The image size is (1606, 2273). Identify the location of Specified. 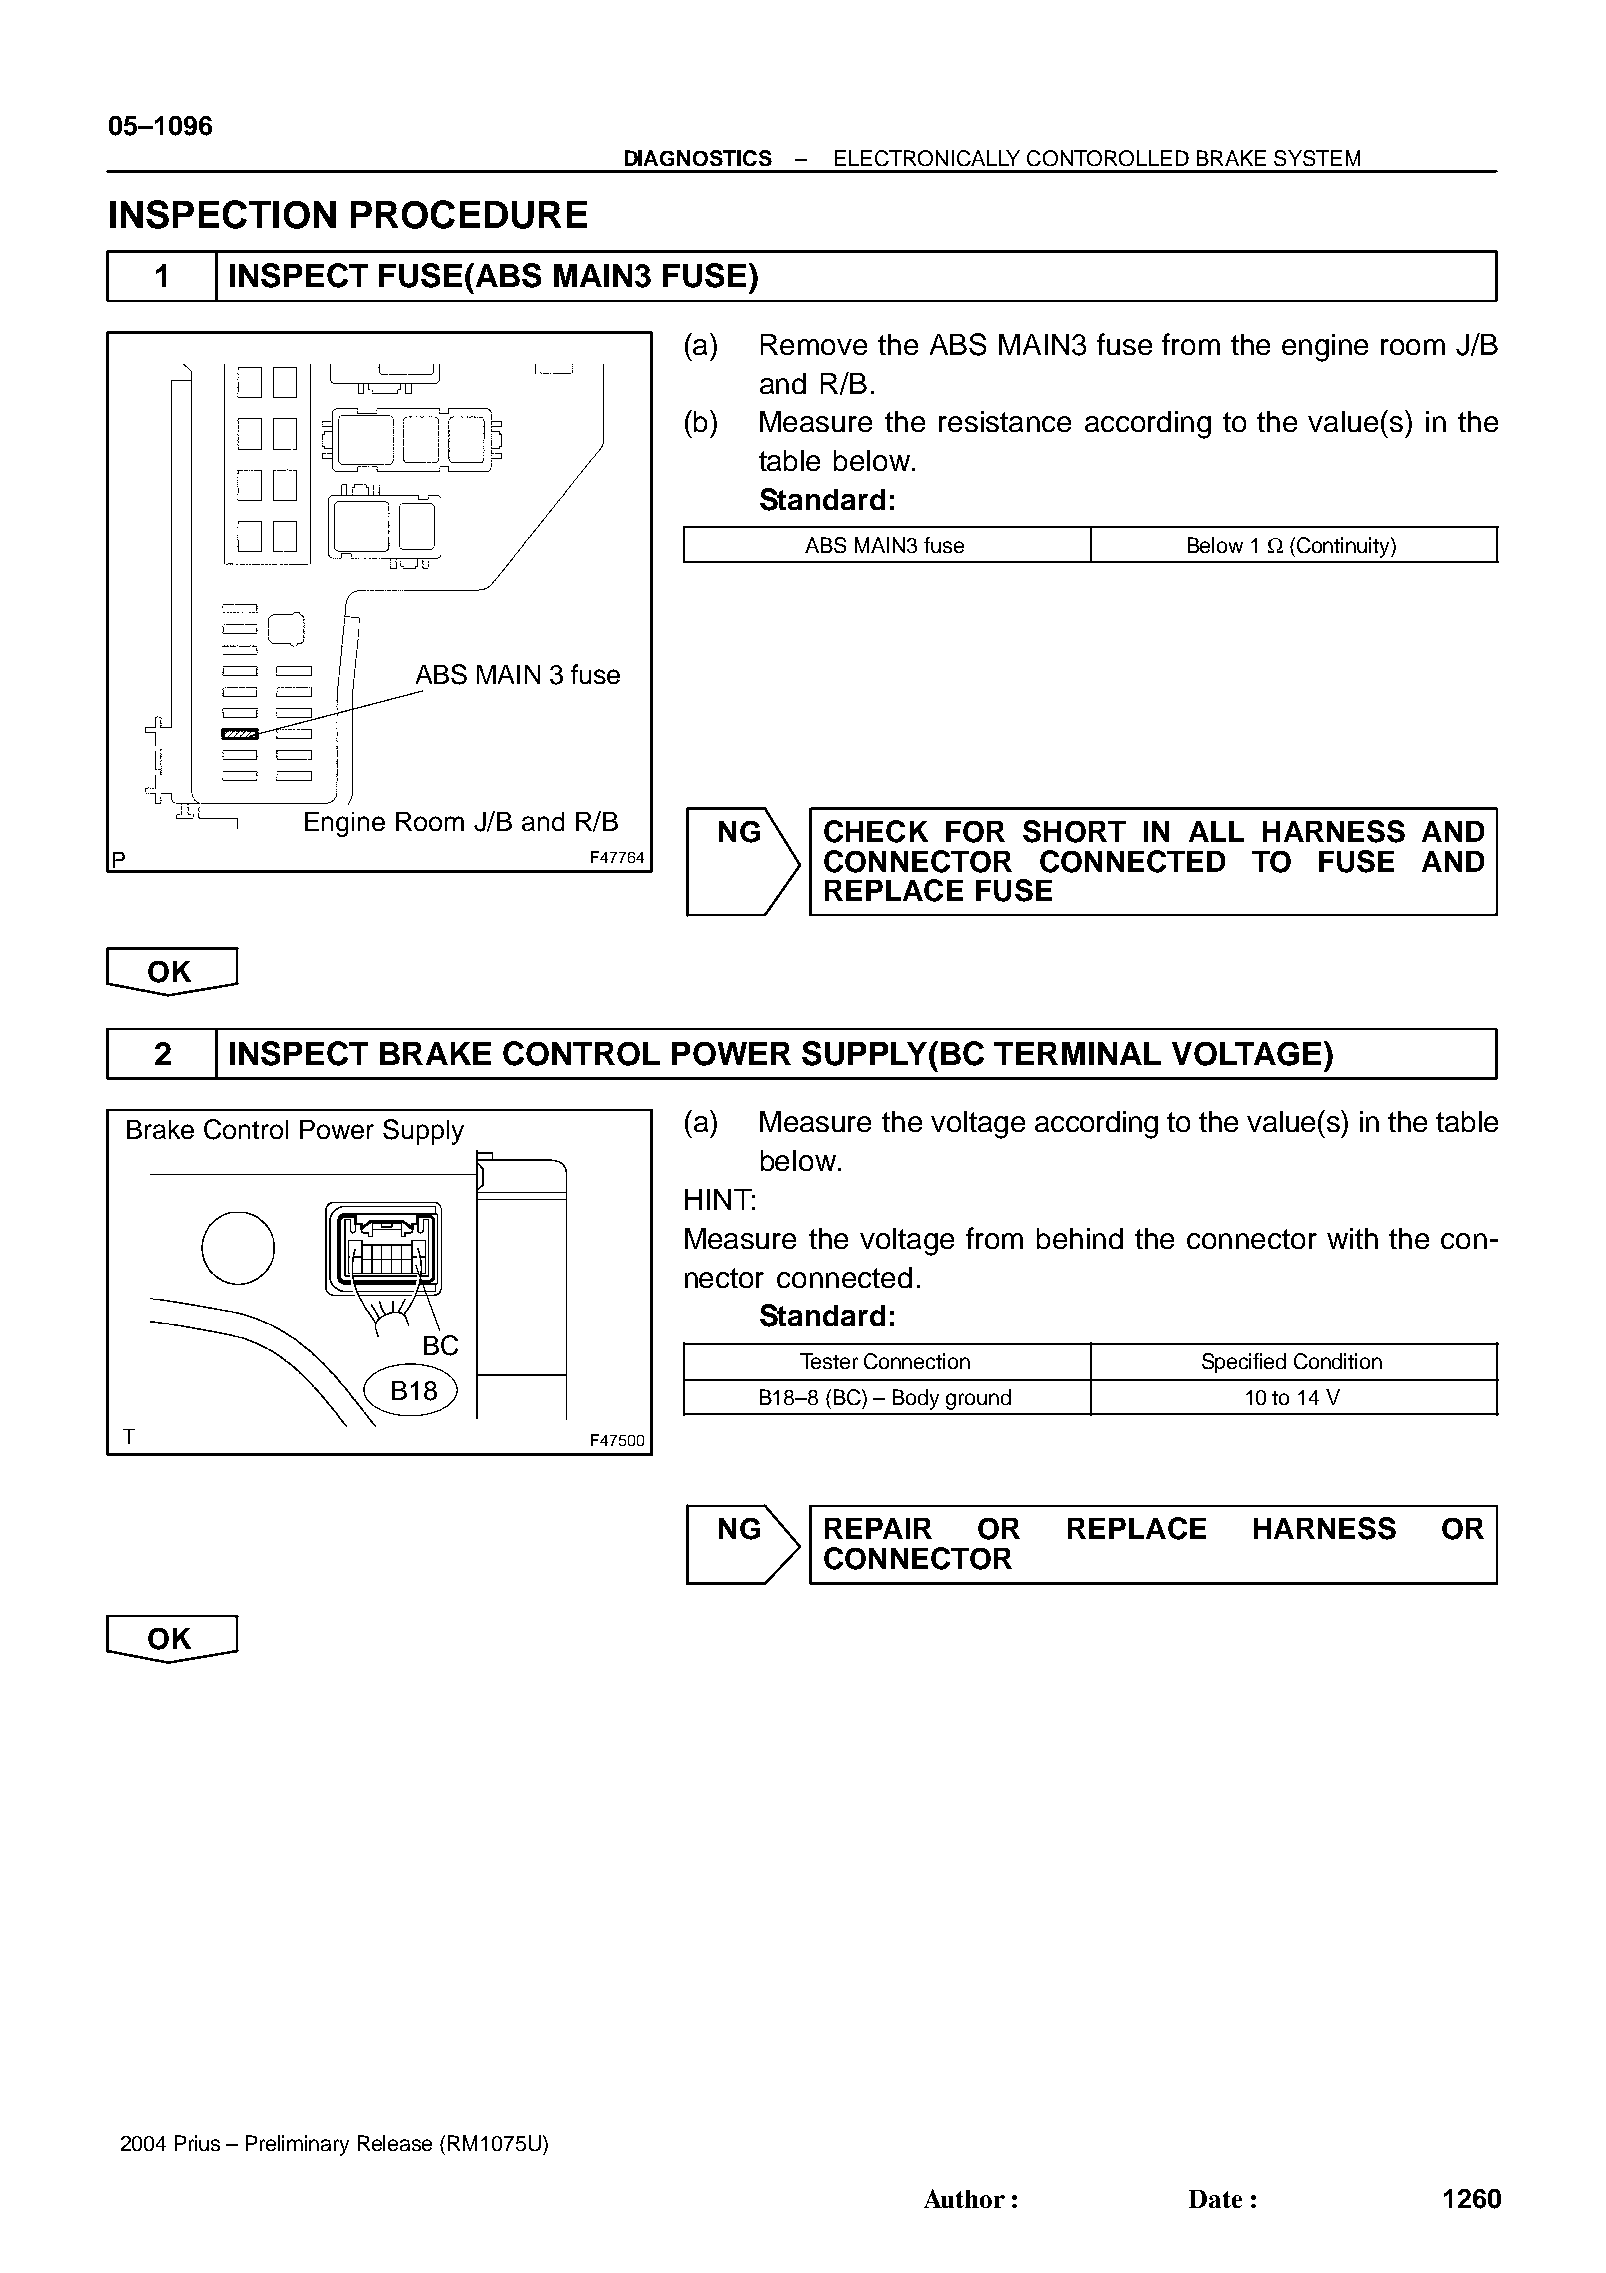
(1244, 1363).
